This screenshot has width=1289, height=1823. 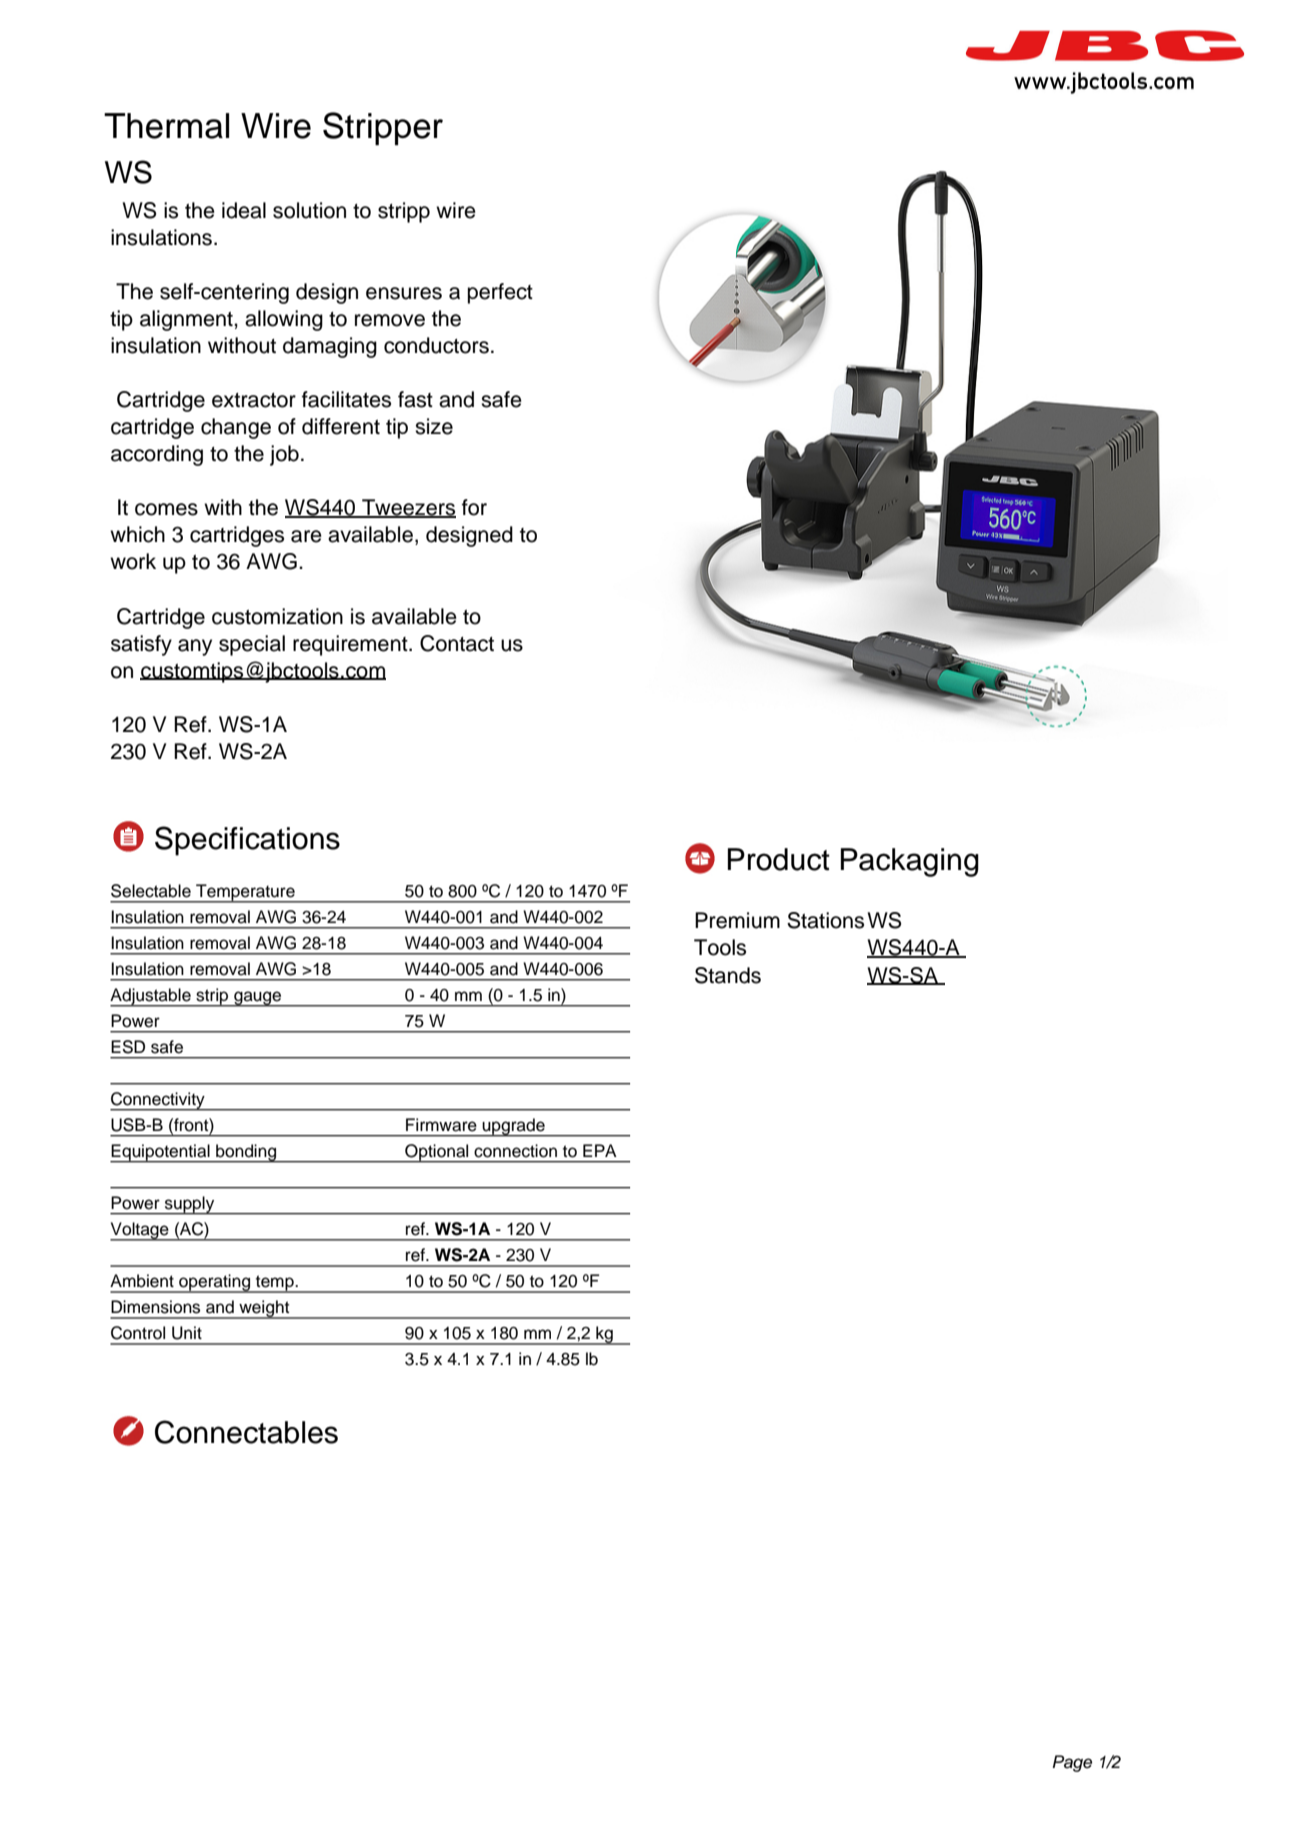 I want to click on for, so click(x=474, y=507).
